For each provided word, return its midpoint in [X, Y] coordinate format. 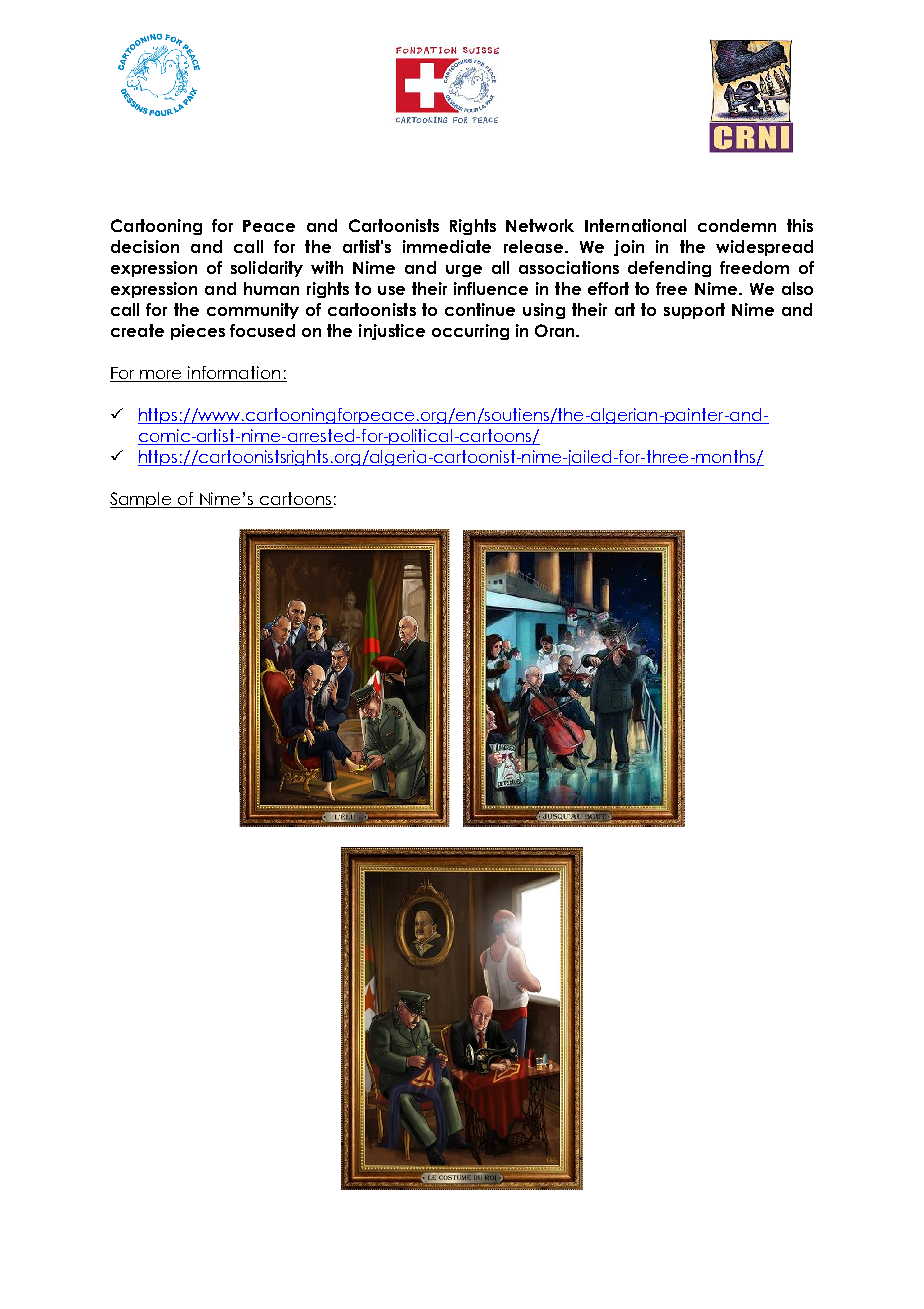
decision [145, 246]
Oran [556, 330]
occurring [470, 332]
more [161, 376]
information [234, 374]
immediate [447, 246]
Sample [142, 500]
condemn [737, 225]
